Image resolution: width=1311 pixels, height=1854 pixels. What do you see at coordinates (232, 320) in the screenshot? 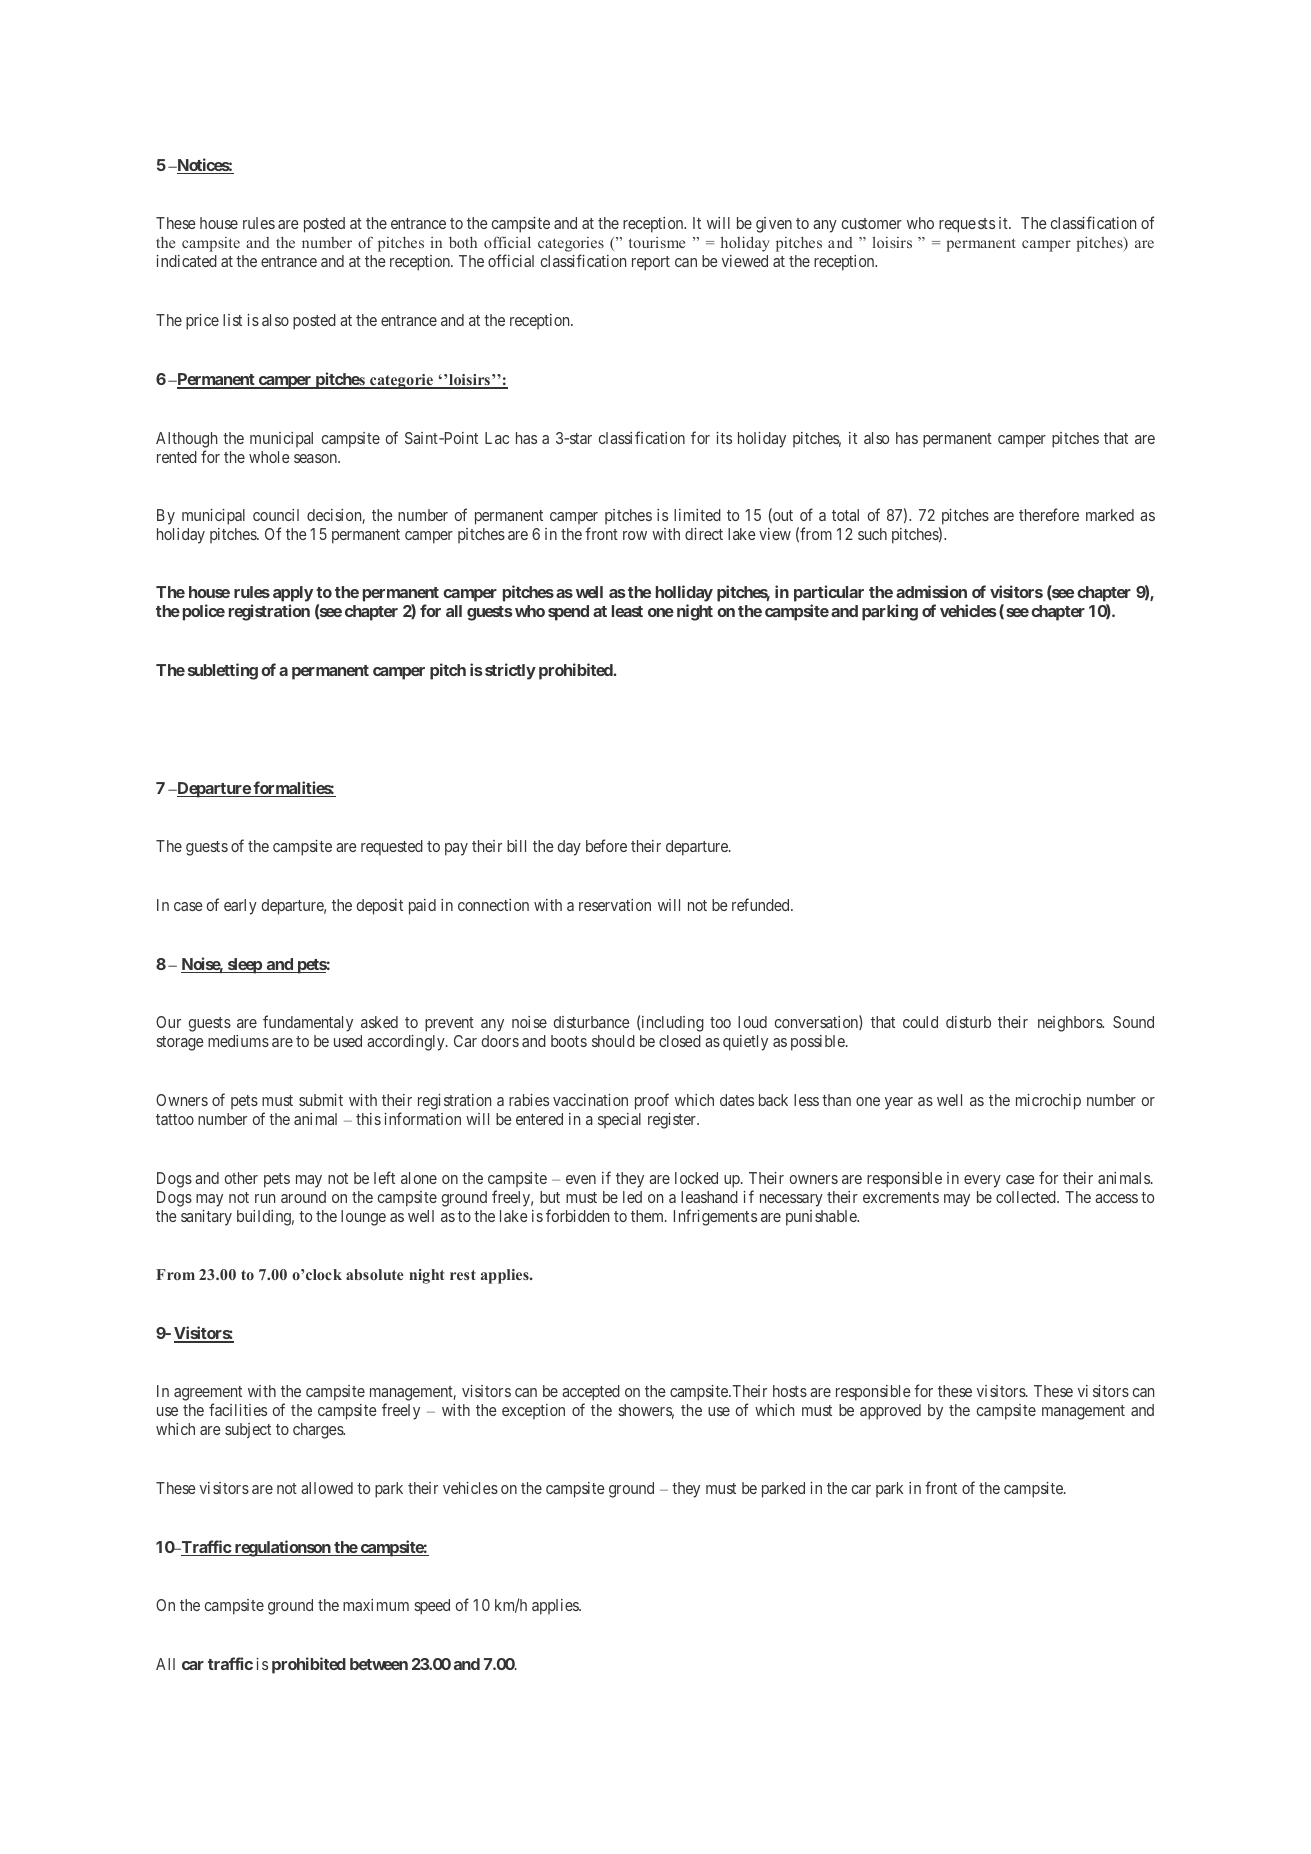
I see `list` at bounding box center [232, 320].
